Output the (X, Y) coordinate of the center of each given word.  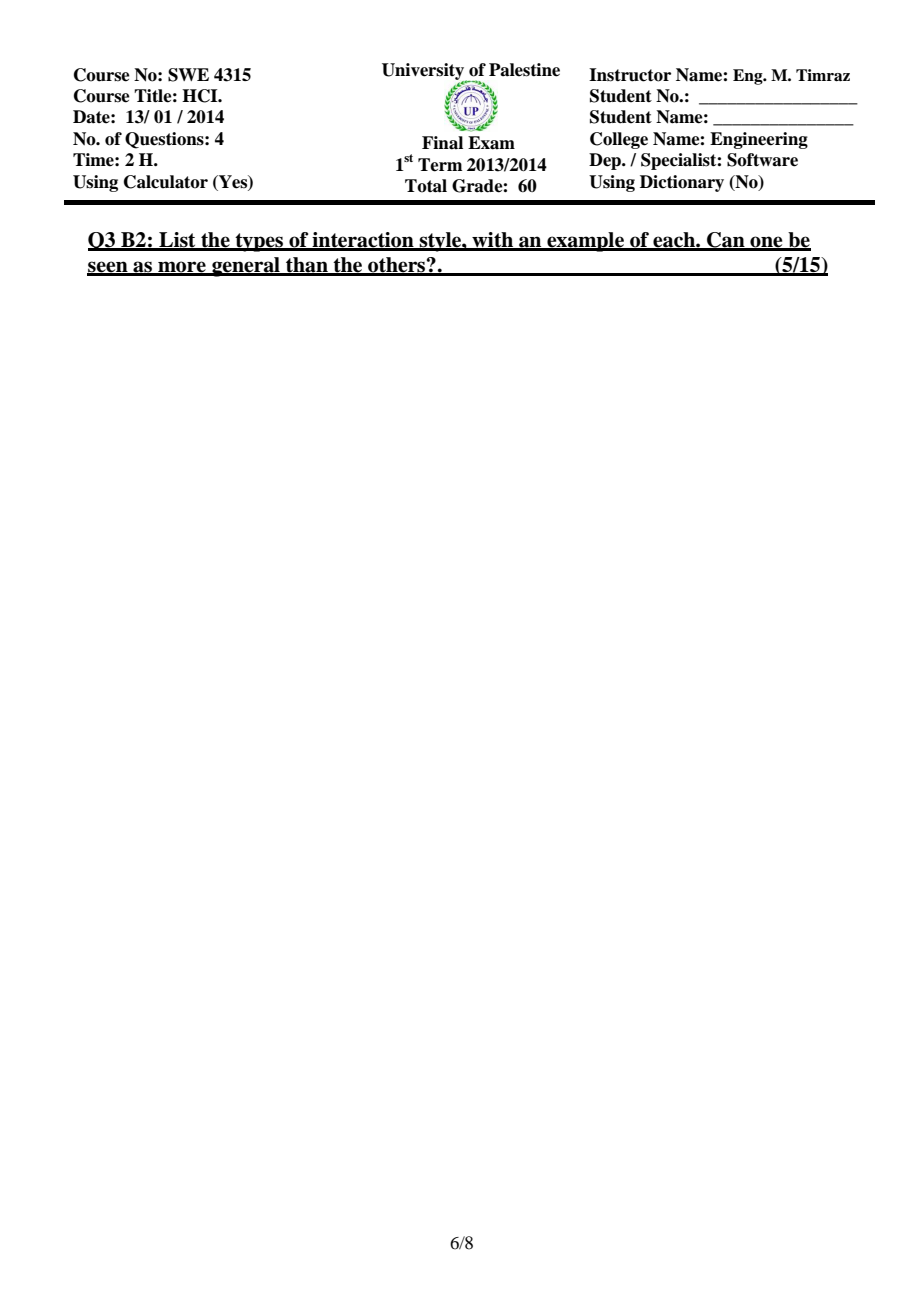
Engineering (759, 140)
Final (442, 143)
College (619, 140)
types (259, 242)
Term (440, 165)
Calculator (166, 182)
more (182, 268)
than (307, 266)
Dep (606, 161)
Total (426, 186)
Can (726, 241)
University (424, 73)
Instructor (630, 75)
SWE (188, 75)
